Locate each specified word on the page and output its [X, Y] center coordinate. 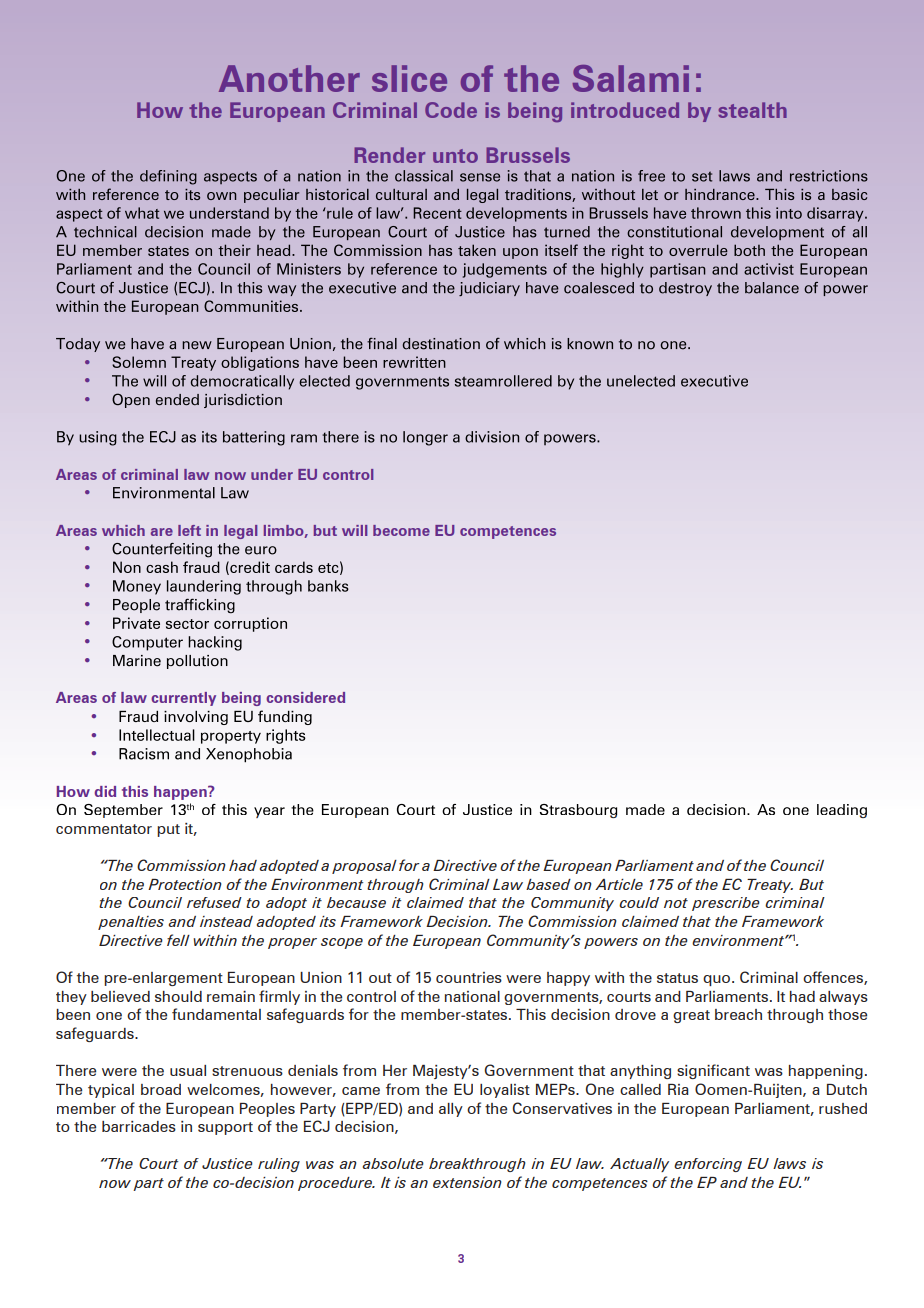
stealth [752, 110]
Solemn [139, 362]
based [548, 884]
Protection [185, 884]
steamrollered [503, 381]
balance [772, 288]
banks [328, 586]
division [492, 437]
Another [289, 78]
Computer [147, 643]
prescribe [726, 904]
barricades [139, 1126]
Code [451, 110]
